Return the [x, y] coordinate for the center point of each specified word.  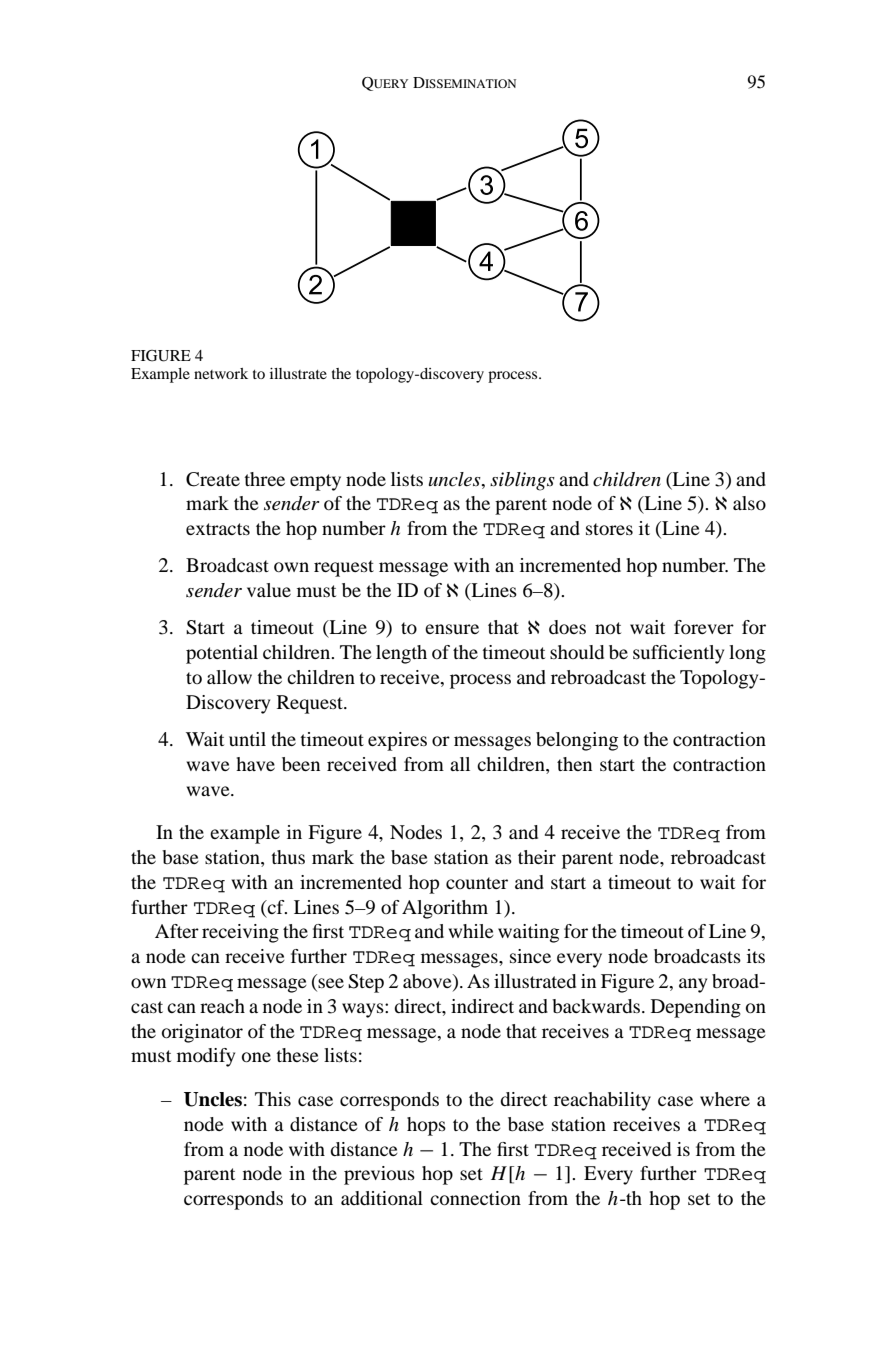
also [749, 503]
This [273, 1099]
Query [385, 84]
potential [222, 654]
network [221, 373]
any [693, 985]
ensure [452, 629]
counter [477, 883]
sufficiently [678, 654]
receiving [240, 933]
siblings [522, 481]
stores [609, 529]
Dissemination [464, 82]
